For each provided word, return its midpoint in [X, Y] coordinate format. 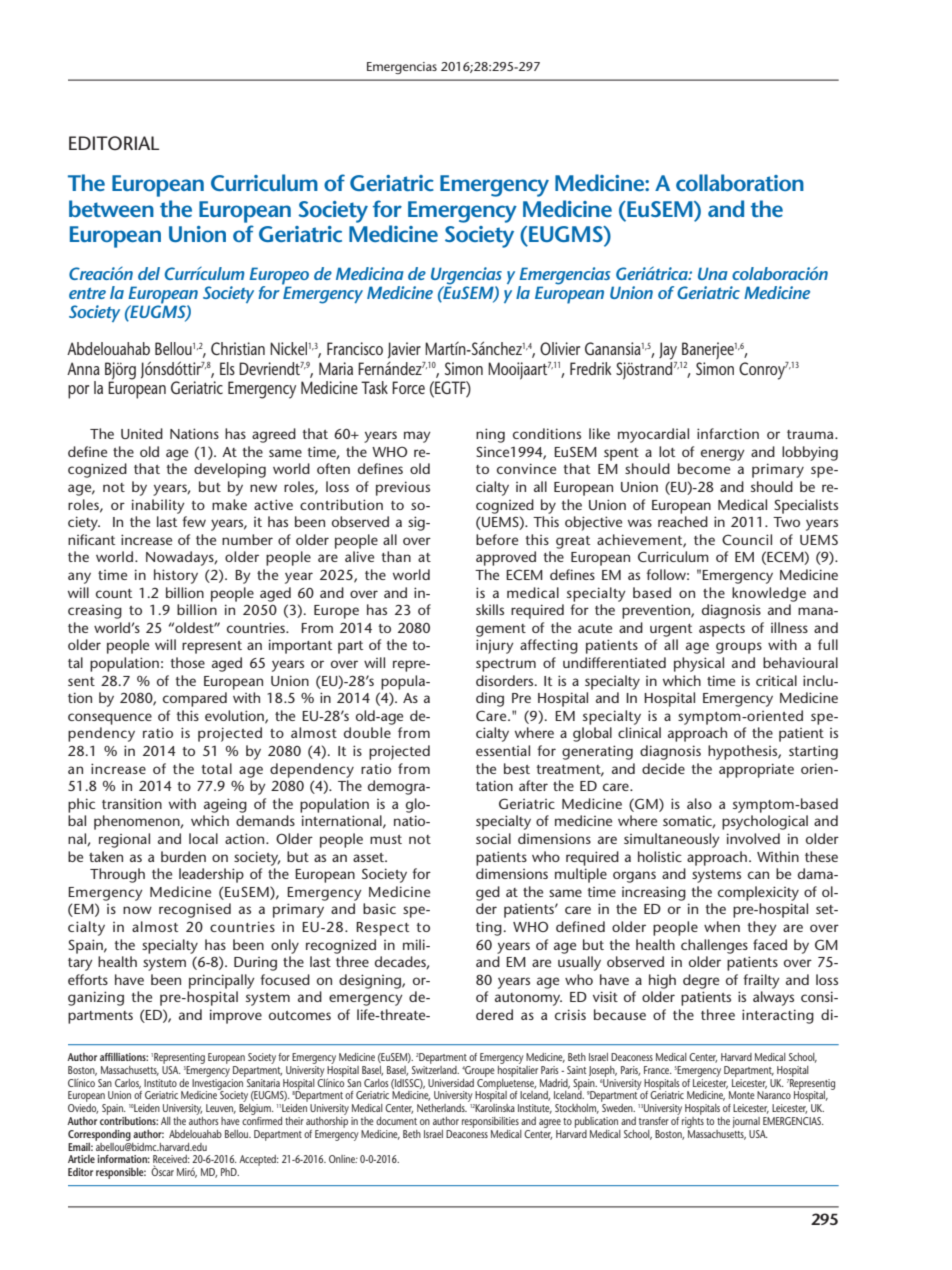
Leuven [221, 1109]
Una [713, 273]
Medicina [370, 273]
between [111, 208]
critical [776, 680]
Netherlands [442, 1108]
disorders [506, 680]
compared [195, 699]
